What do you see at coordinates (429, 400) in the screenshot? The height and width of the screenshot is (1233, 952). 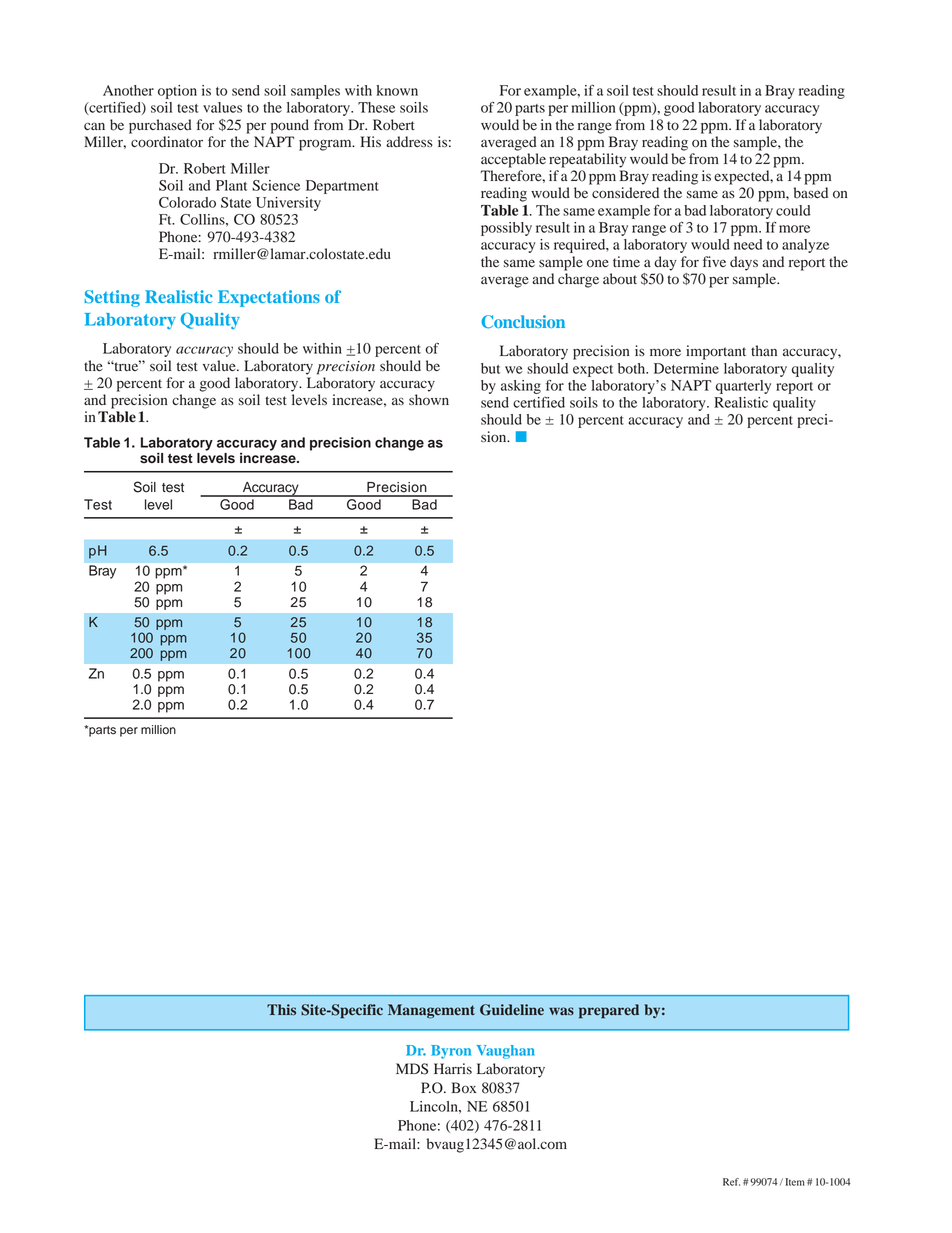 I see `shown` at bounding box center [429, 400].
